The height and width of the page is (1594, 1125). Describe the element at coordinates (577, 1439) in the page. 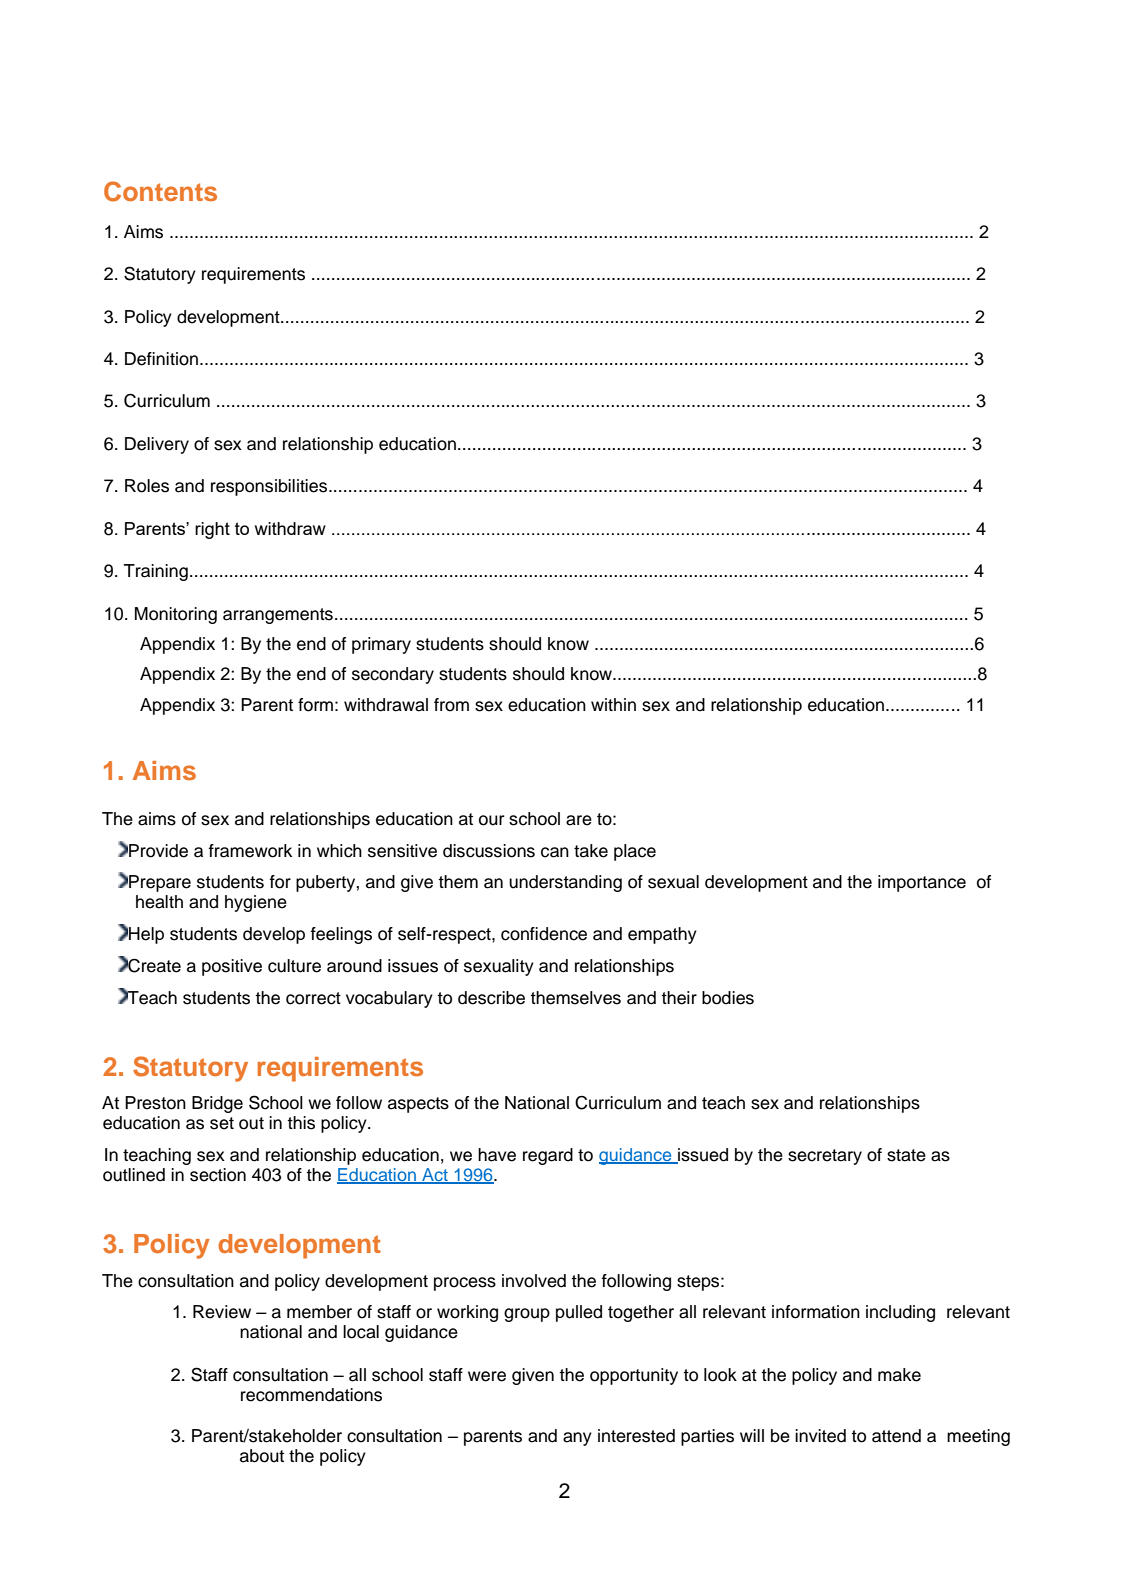

I see `any` at that location.
